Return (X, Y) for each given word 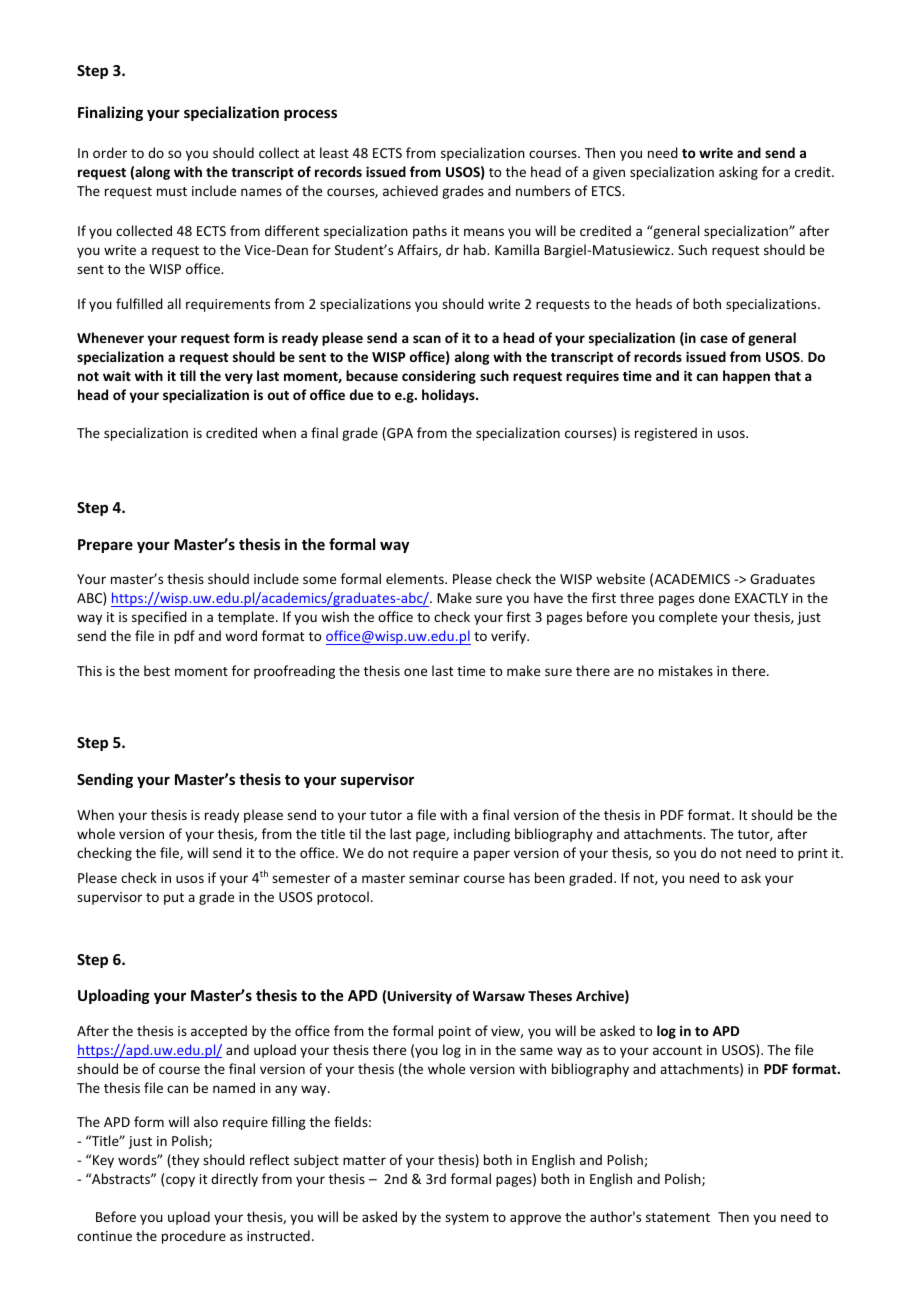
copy (180, 1181)
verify (510, 637)
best (157, 670)
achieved (410, 190)
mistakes (686, 670)
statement (678, 1217)
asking (738, 173)
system (467, 1219)
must (172, 191)
